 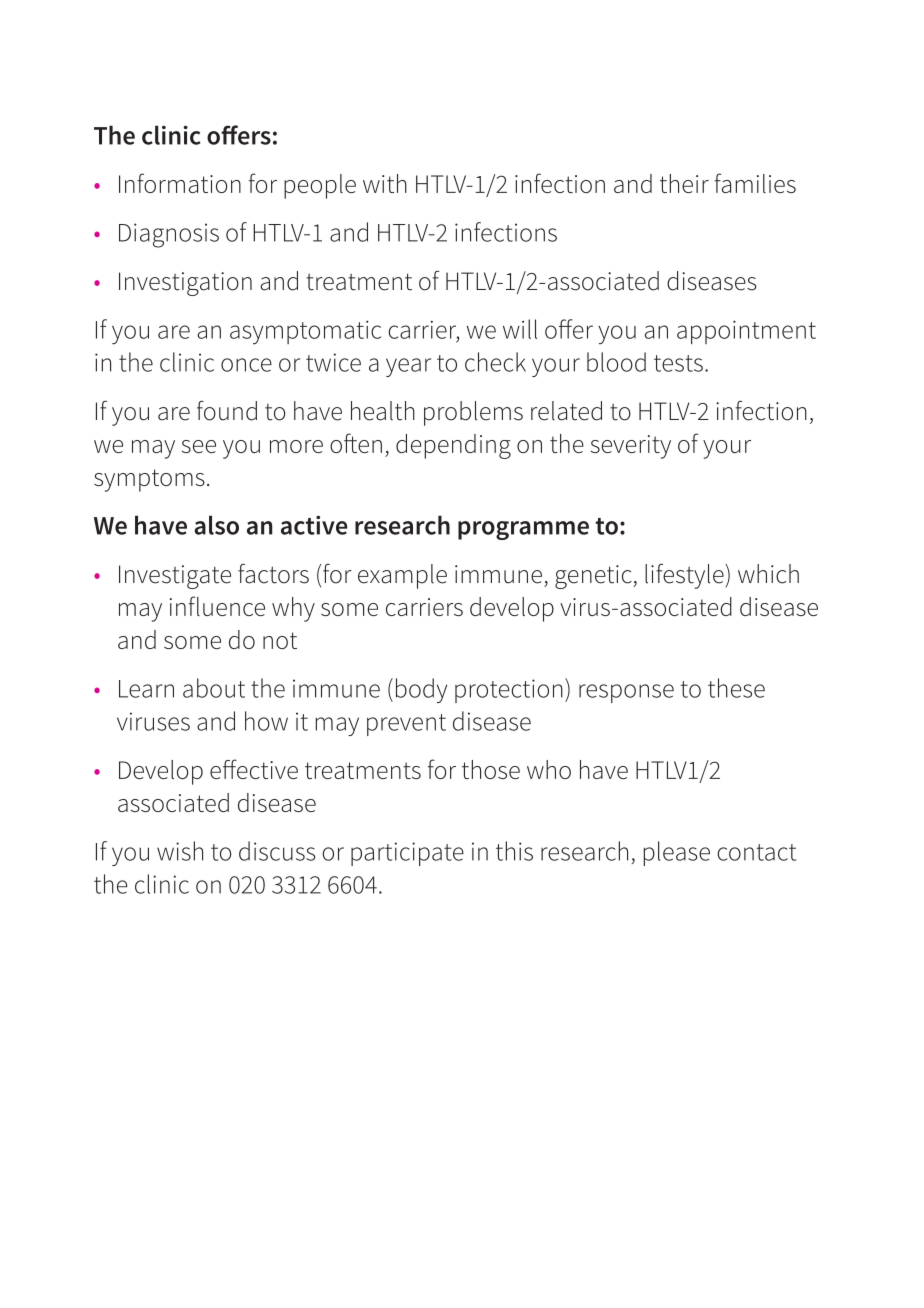 I want to click on please, so click(x=677, y=853).
